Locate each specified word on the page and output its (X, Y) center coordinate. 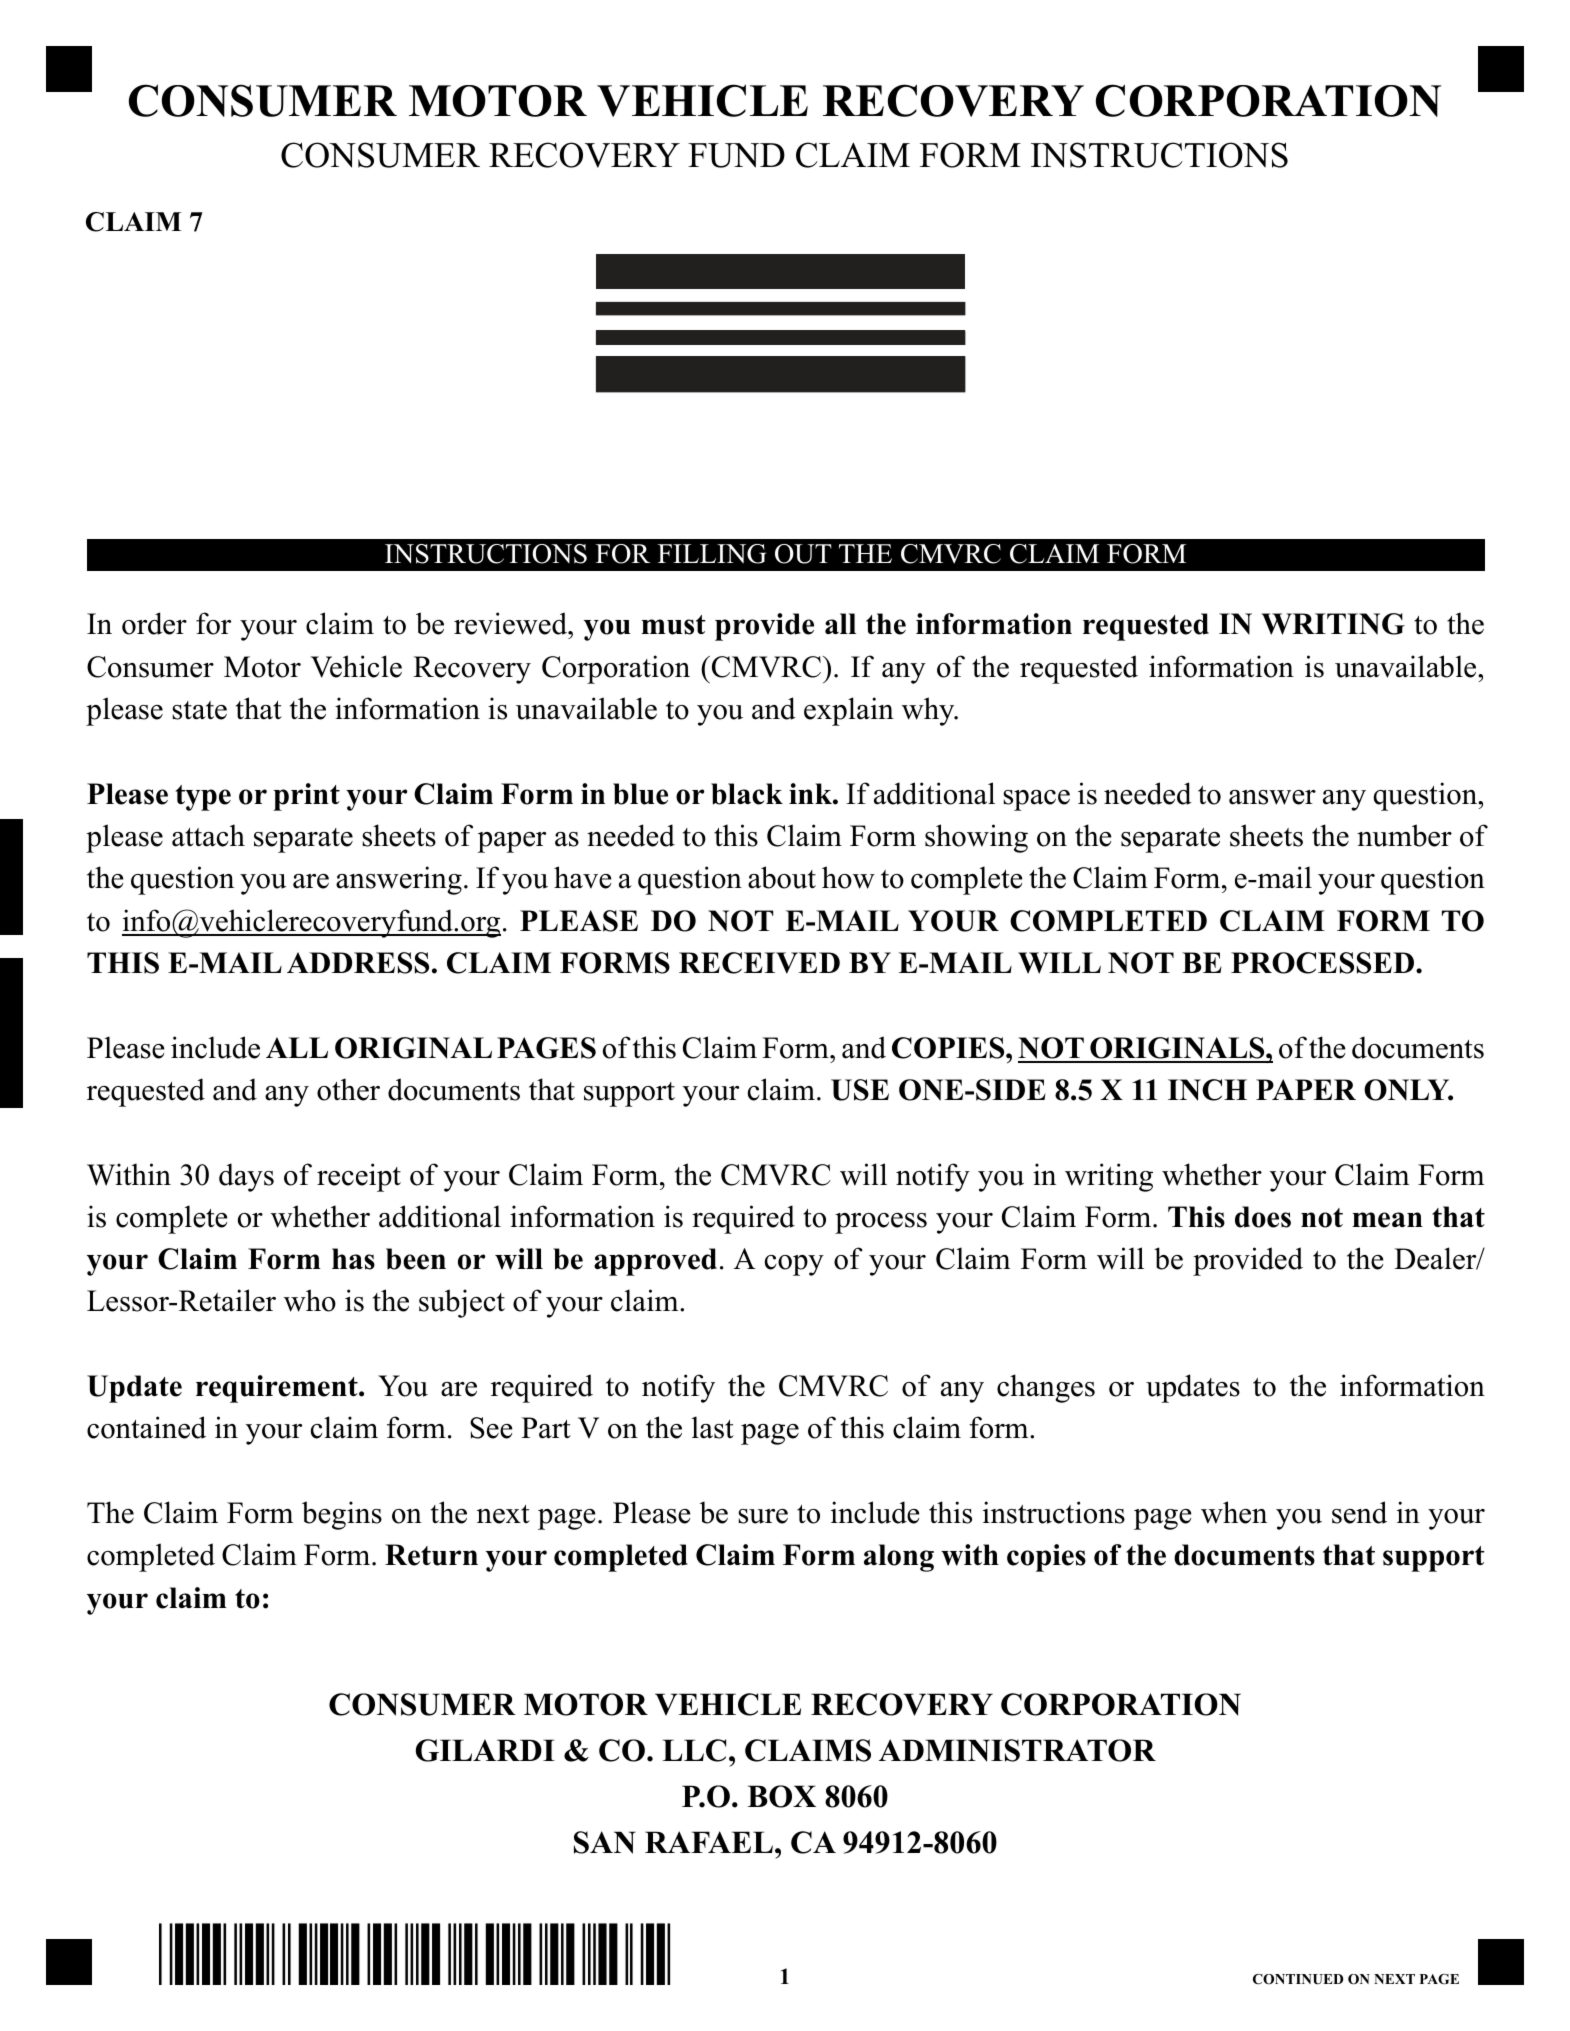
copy (794, 1265)
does (1263, 1217)
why (929, 711)
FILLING (712, 554)
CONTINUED (1298, 1979)
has (353, 1259)
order (154, 623)
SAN (605, 1842)
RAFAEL (709, 1842)
